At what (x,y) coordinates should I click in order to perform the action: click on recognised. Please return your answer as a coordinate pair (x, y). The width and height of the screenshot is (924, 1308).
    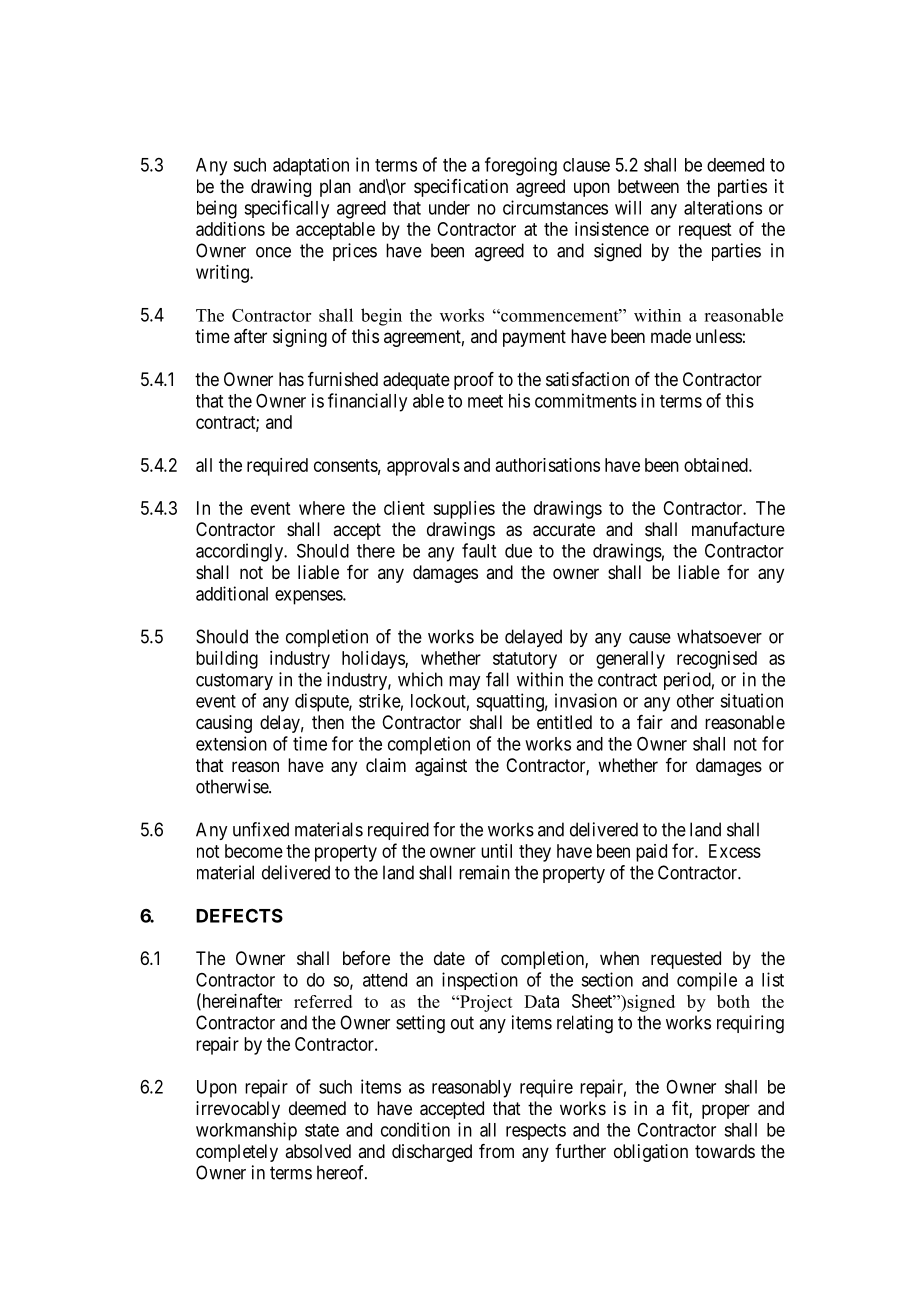
    Looking at the image, I should click on (717, 660).
